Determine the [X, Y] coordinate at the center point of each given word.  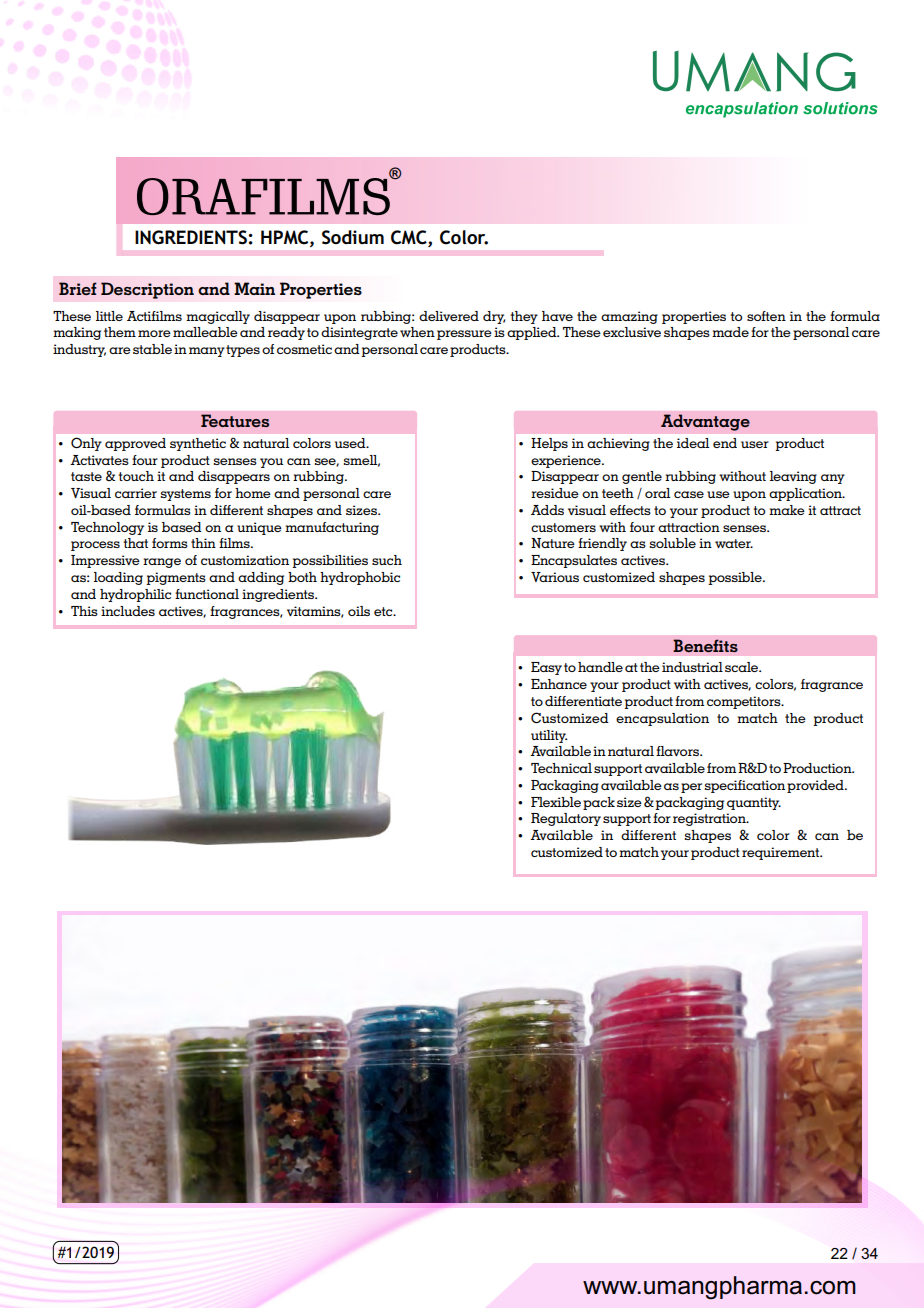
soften [766, 316]
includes [128, 611]
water [734, 543]
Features [235, 420]
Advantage [705, 422]
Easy [546, 668]
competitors [745, 702]
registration [710, 819]
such [387, 560]
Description [147, 290]
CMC [410, 237]
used [351, 443]
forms [170, 543]
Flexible [556, 802]
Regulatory [566, 819]
